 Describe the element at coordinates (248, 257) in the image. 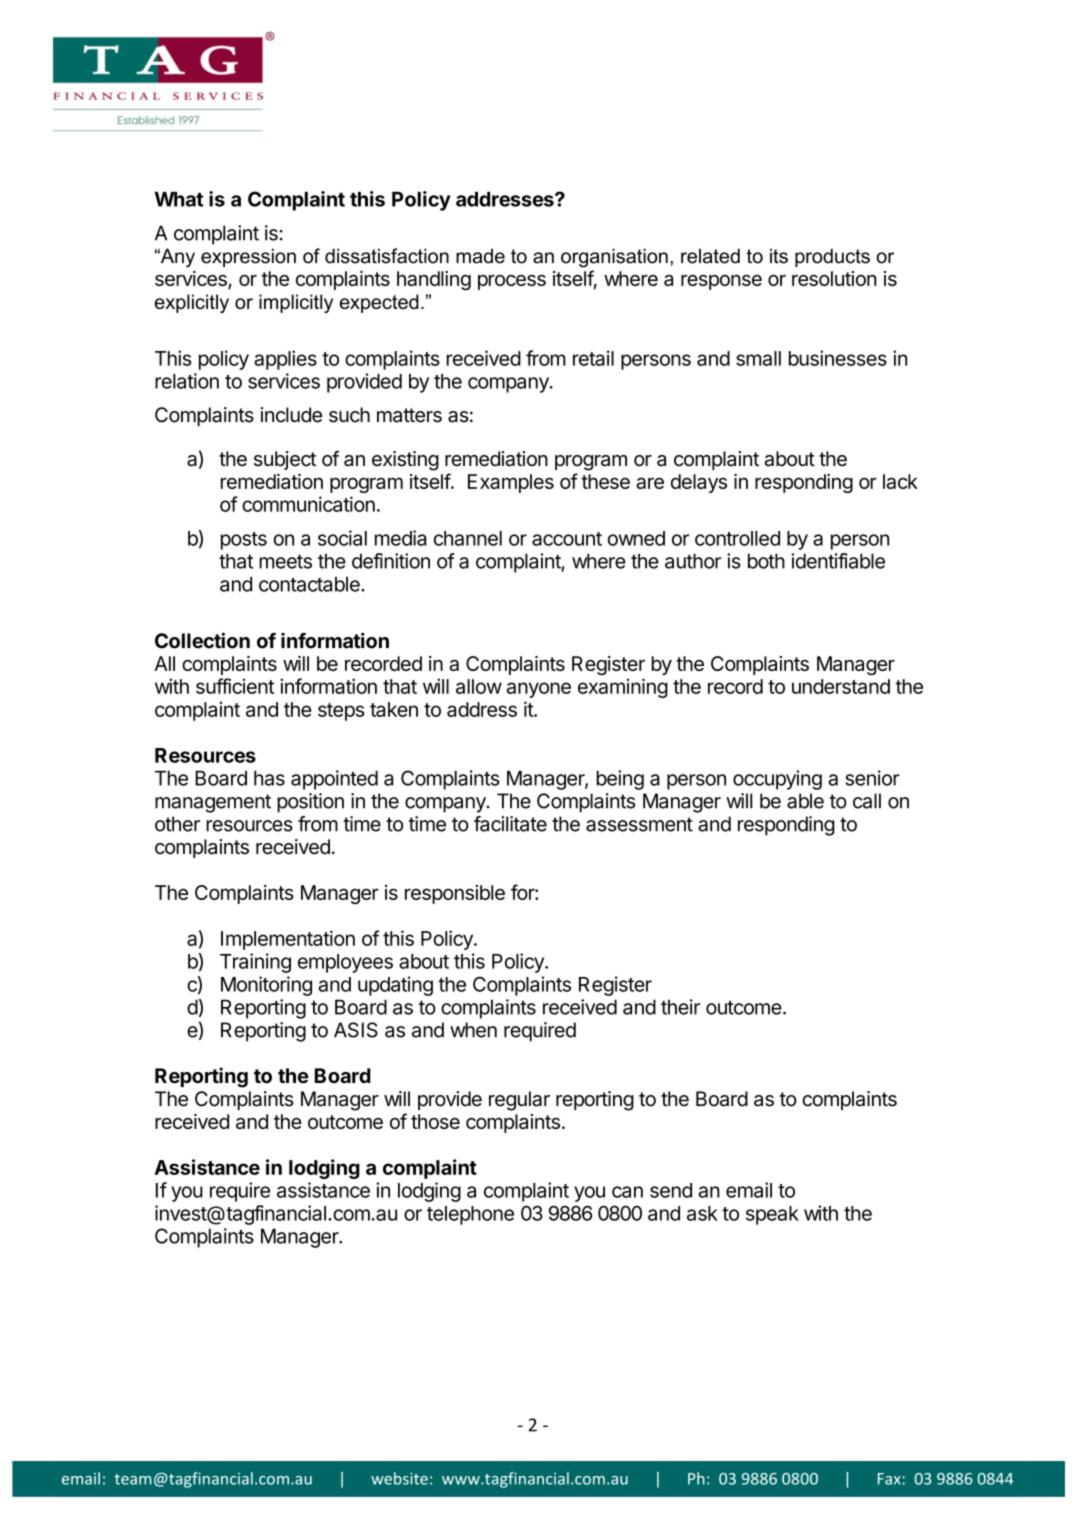

I see `expression` at that location.
